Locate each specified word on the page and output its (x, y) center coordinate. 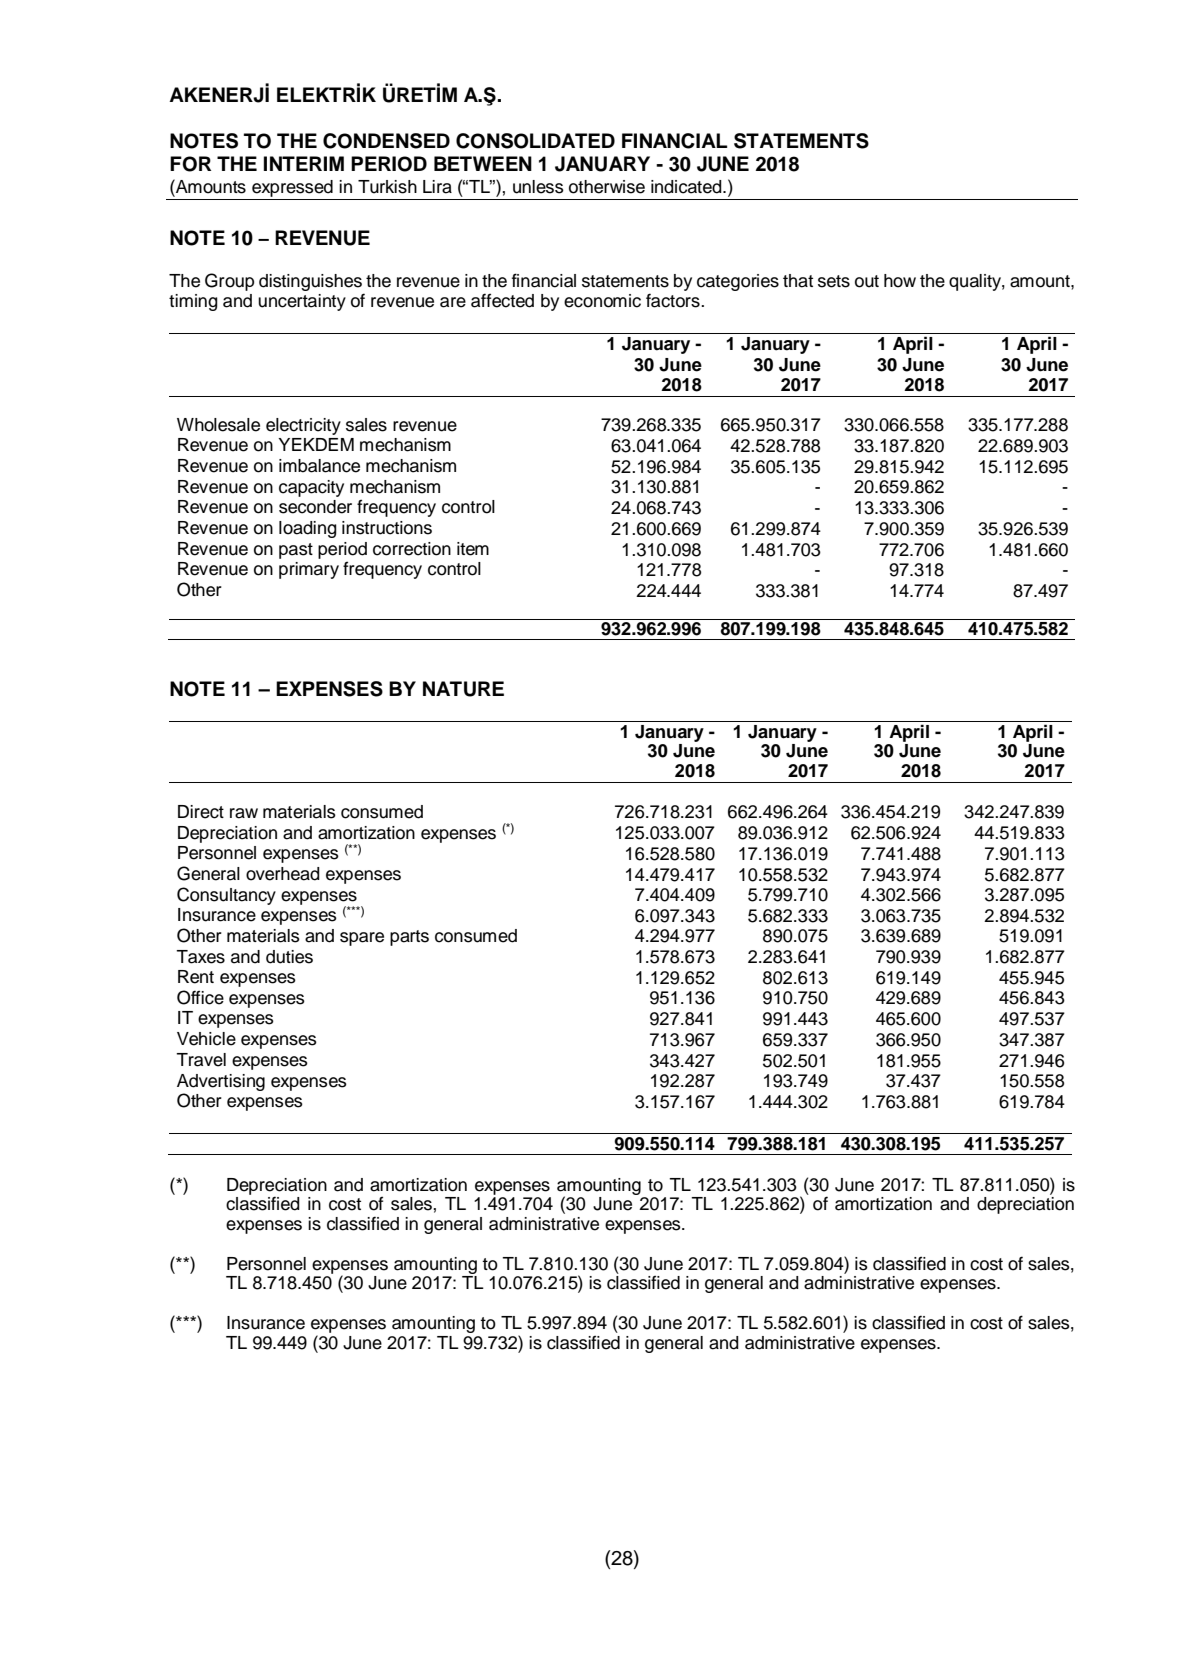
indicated (687, 187)
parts (409, 938)
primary (309, 570)
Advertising (221, 1082)
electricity (303, 426)
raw (244, 813)
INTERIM (304, 163)
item (473, 549)
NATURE (463, 689)
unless (538, 187)
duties (289, 957)
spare (362, 939)
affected (502, 300)
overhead (283, 874)
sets (834, 281)
